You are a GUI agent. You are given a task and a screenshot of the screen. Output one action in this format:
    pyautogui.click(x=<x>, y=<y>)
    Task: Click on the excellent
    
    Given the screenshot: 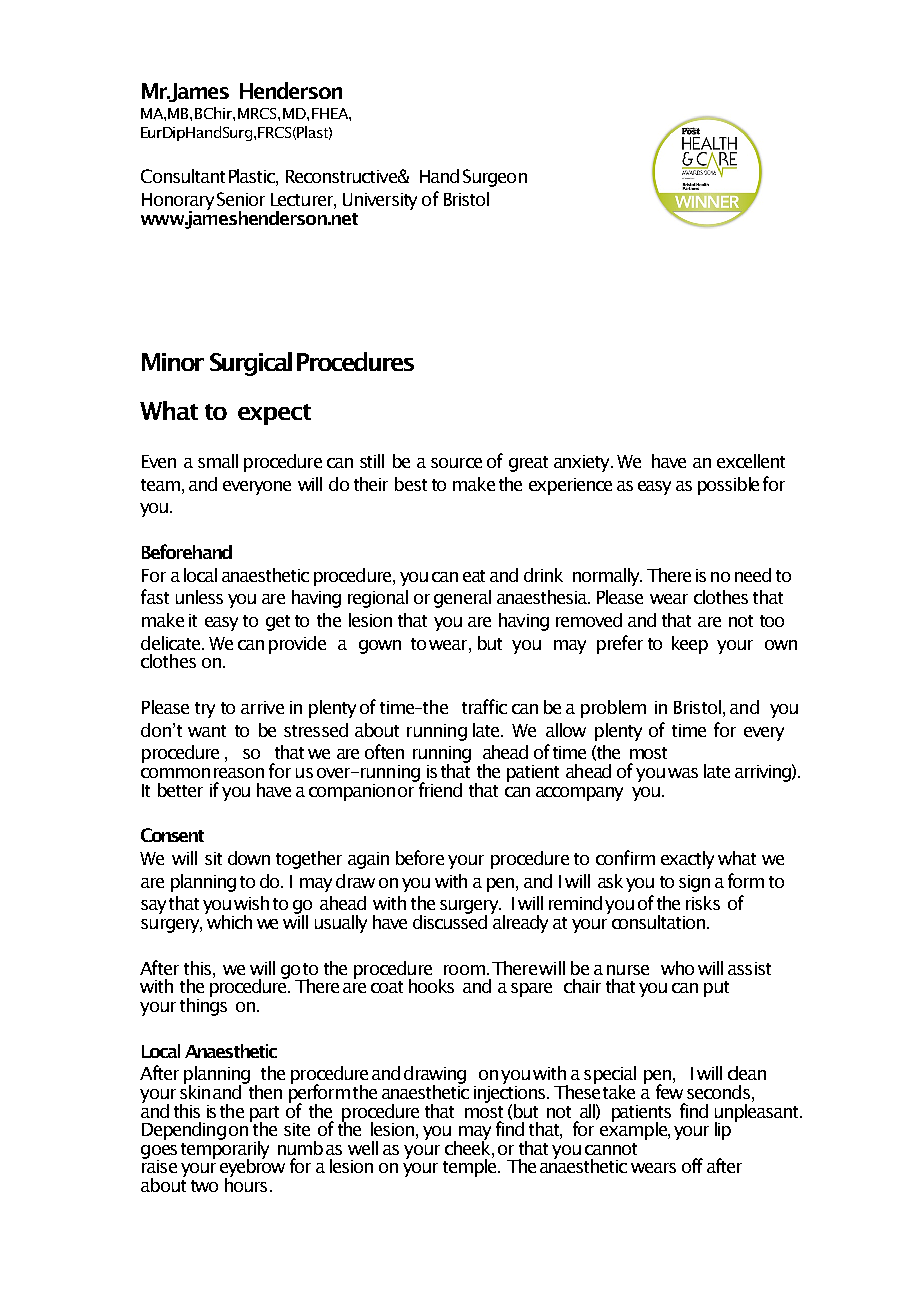 What is the action you would take?
    pyautogui.click(x=751, y=461)
